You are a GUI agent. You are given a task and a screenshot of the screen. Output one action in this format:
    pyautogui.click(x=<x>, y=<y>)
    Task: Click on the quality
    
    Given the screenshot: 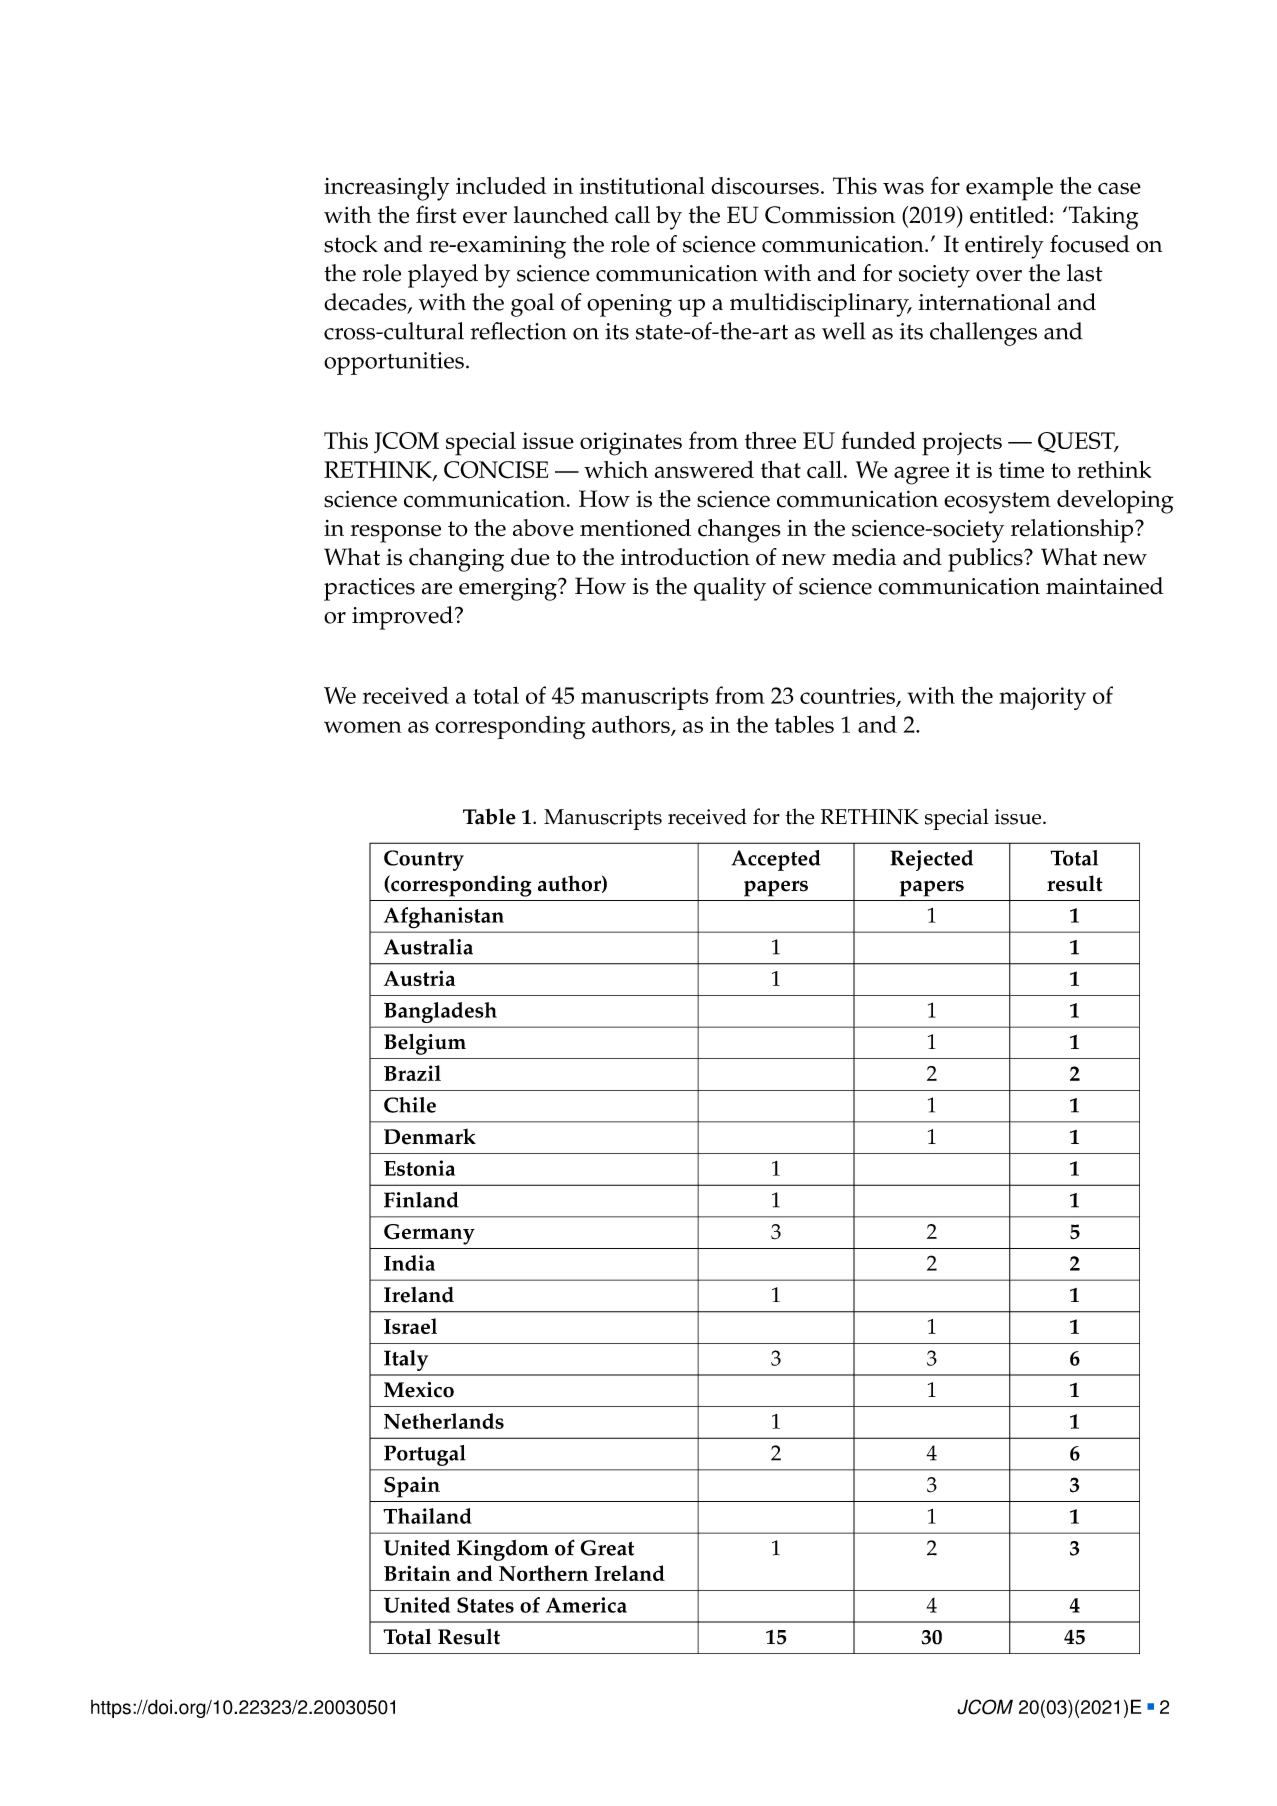 What is the action you would take?
    pyautogui.click(x=730, y=589)
